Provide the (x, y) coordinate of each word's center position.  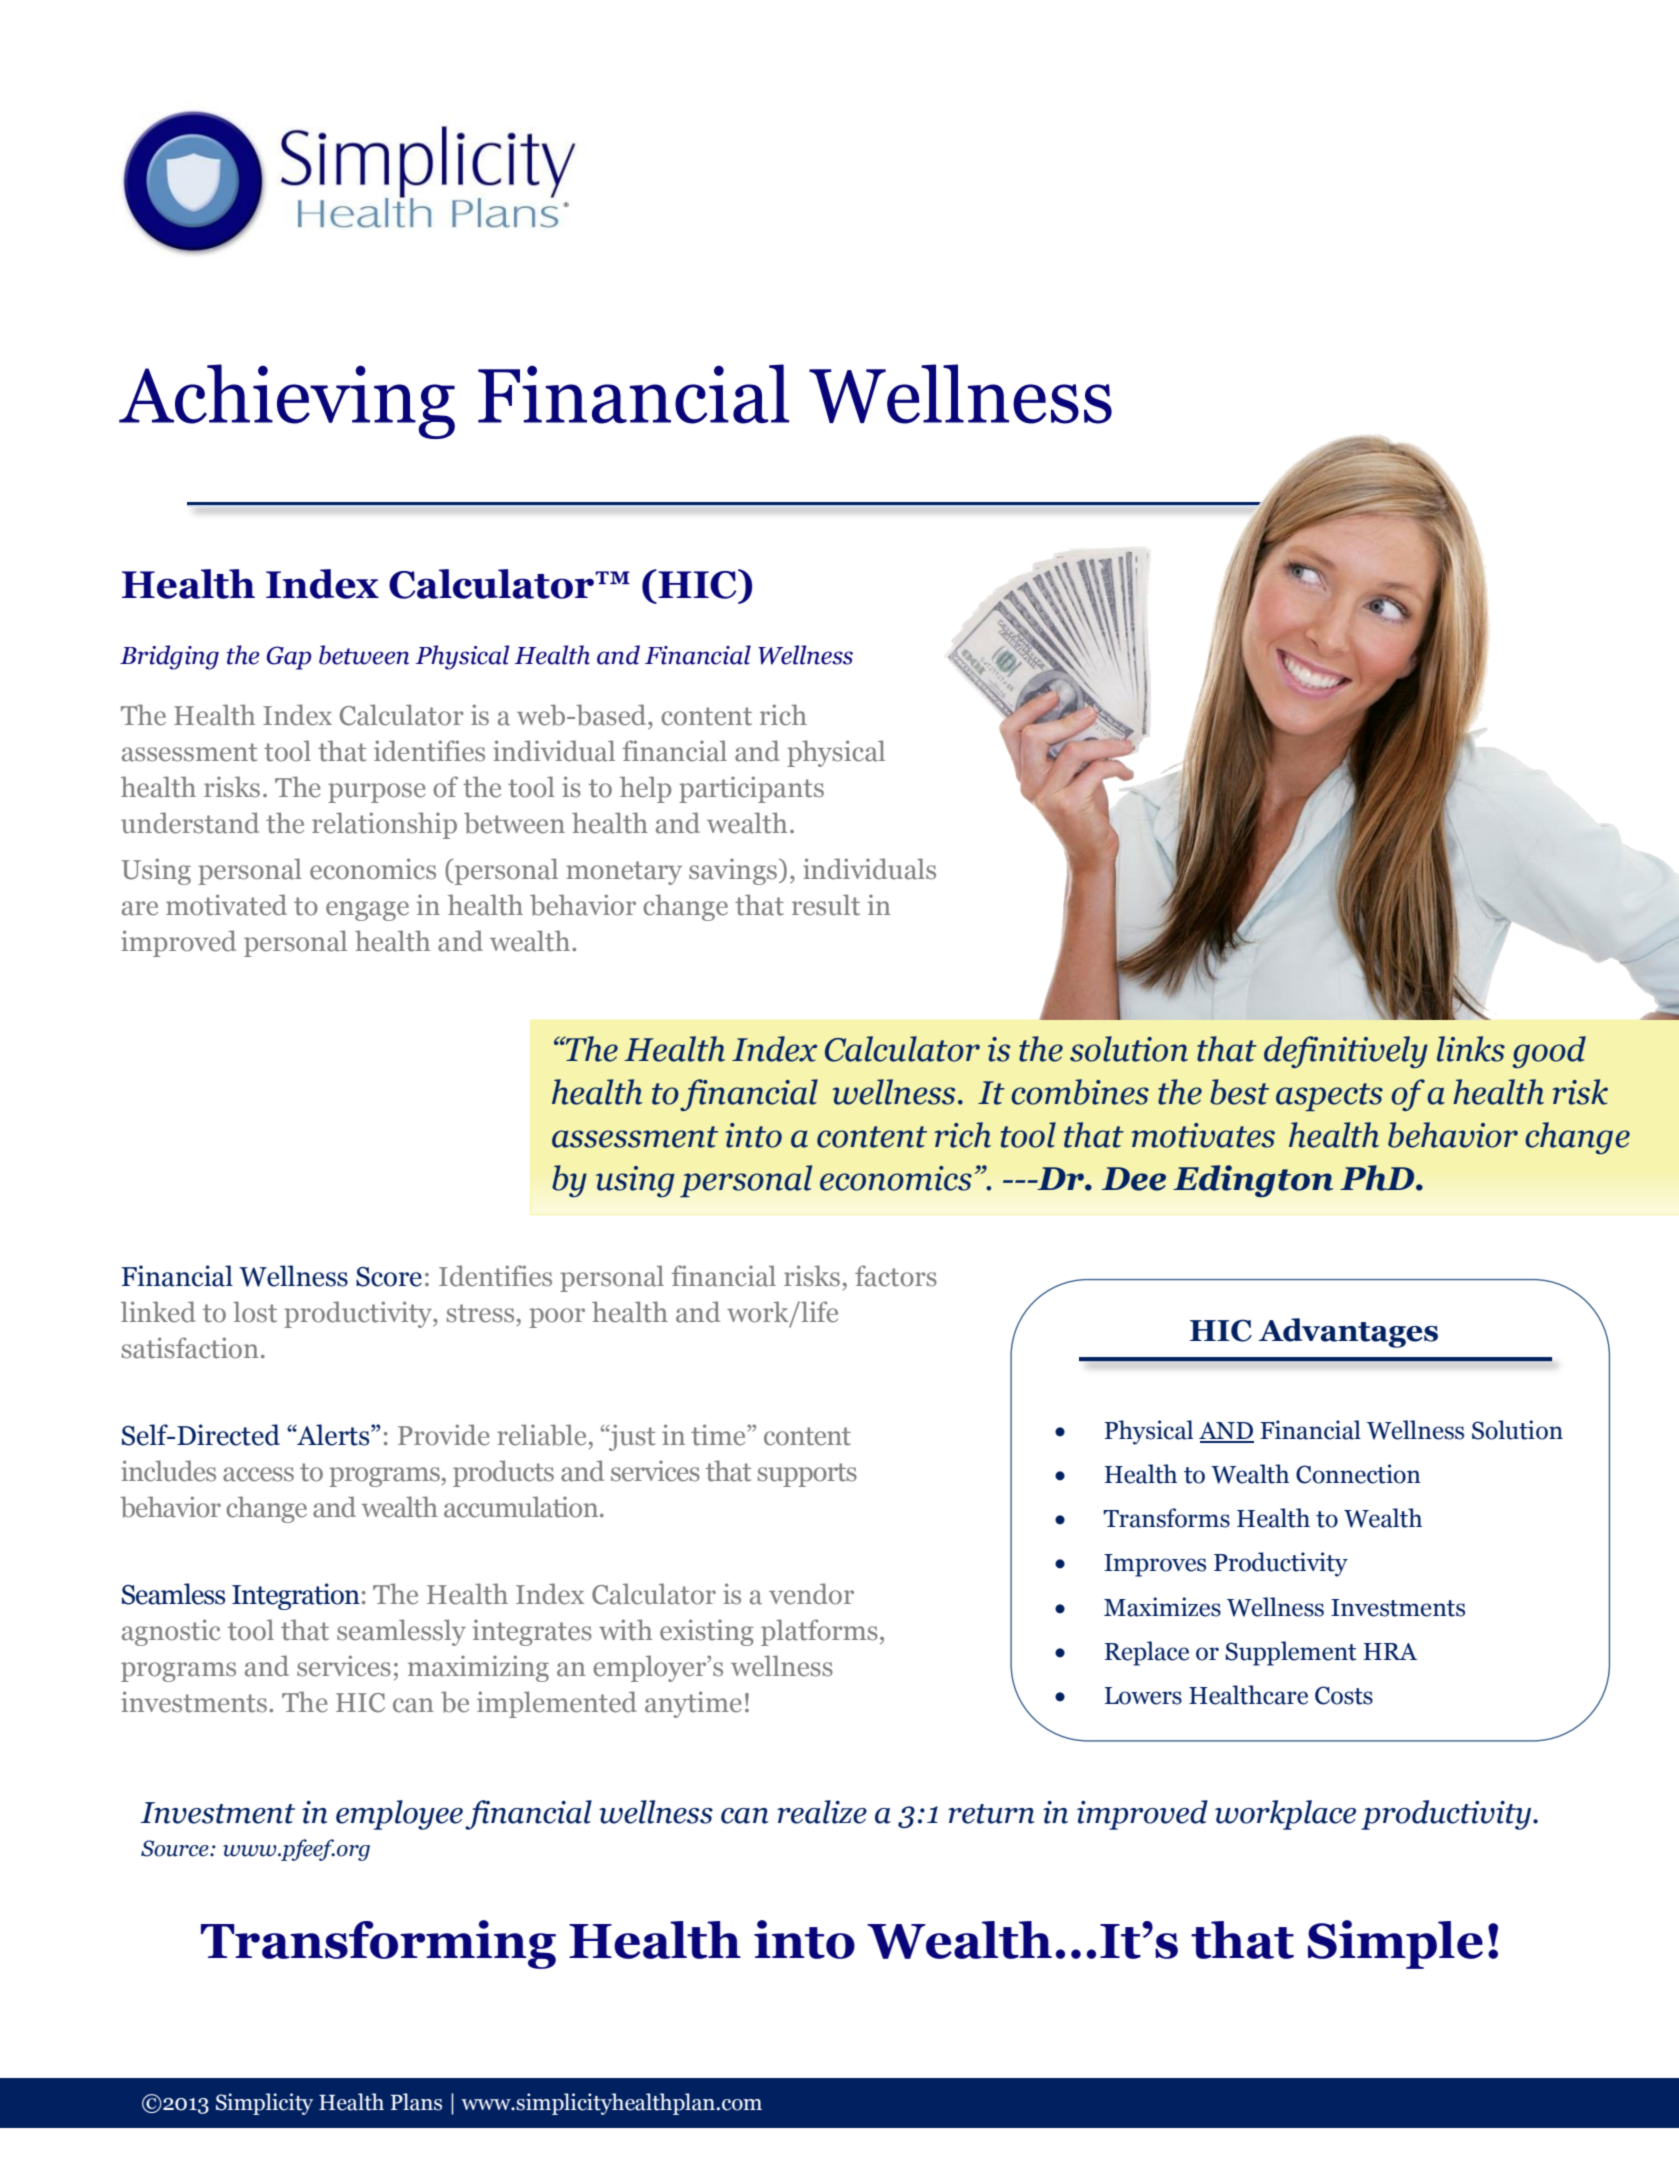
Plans (416, 2102)
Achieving (287, 401)
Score (389, 1277)
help (645, 789)
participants (751, 789)
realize (822, 1812)
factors (896, 1276)
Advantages (1348, 1333)
